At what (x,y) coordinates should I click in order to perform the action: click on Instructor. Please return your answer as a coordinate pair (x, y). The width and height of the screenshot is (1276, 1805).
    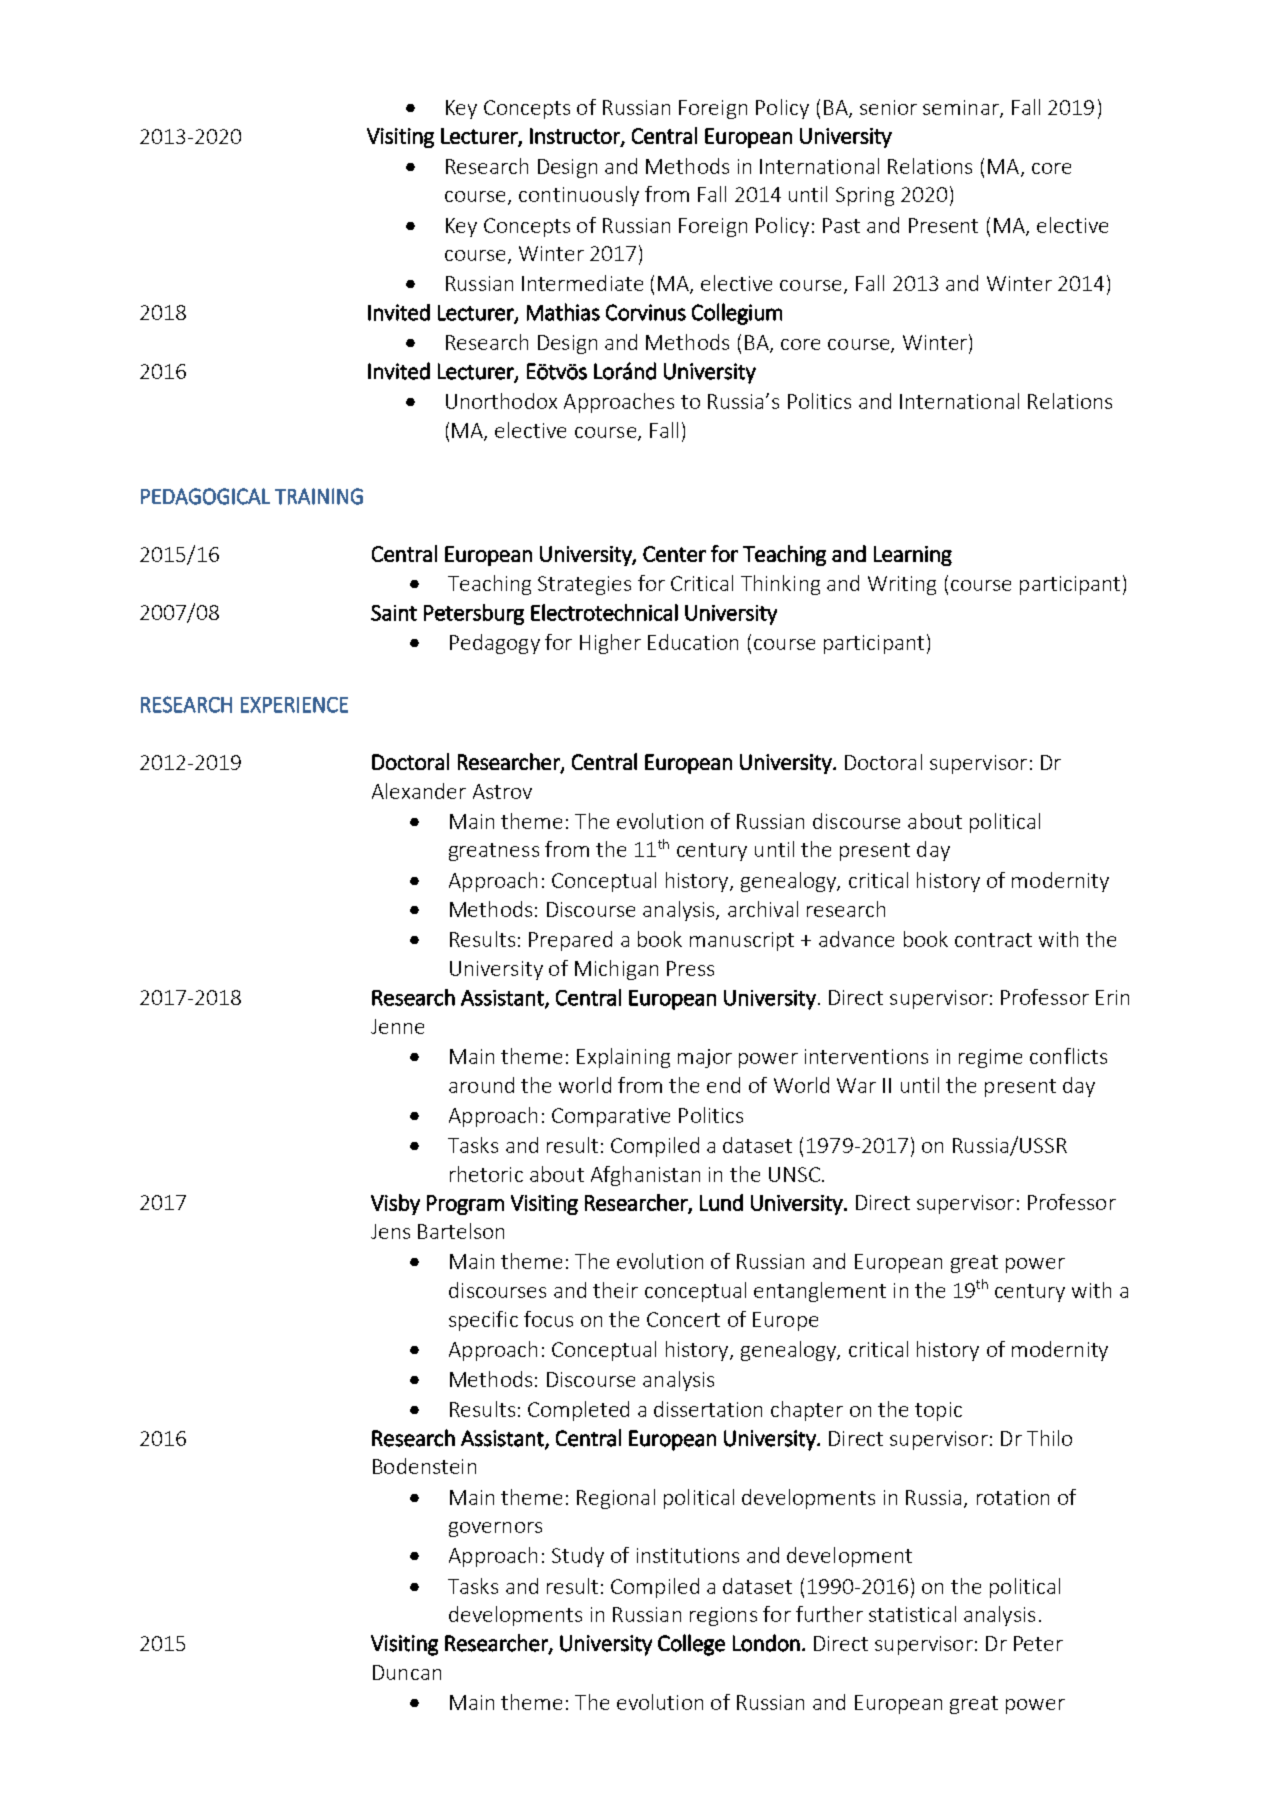
    Looking at the image, I should click on (576, 137).
